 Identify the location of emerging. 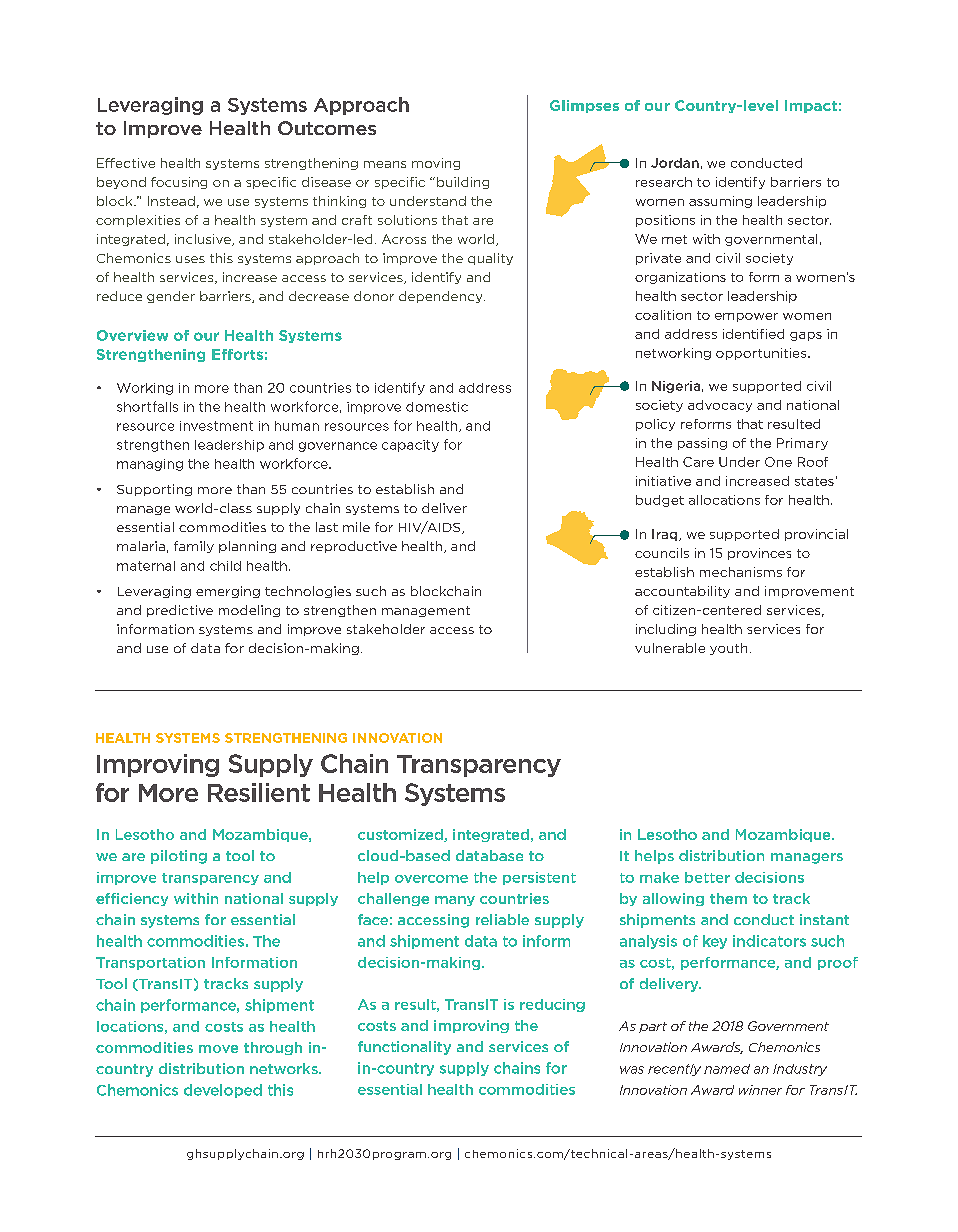
(228, 592).
